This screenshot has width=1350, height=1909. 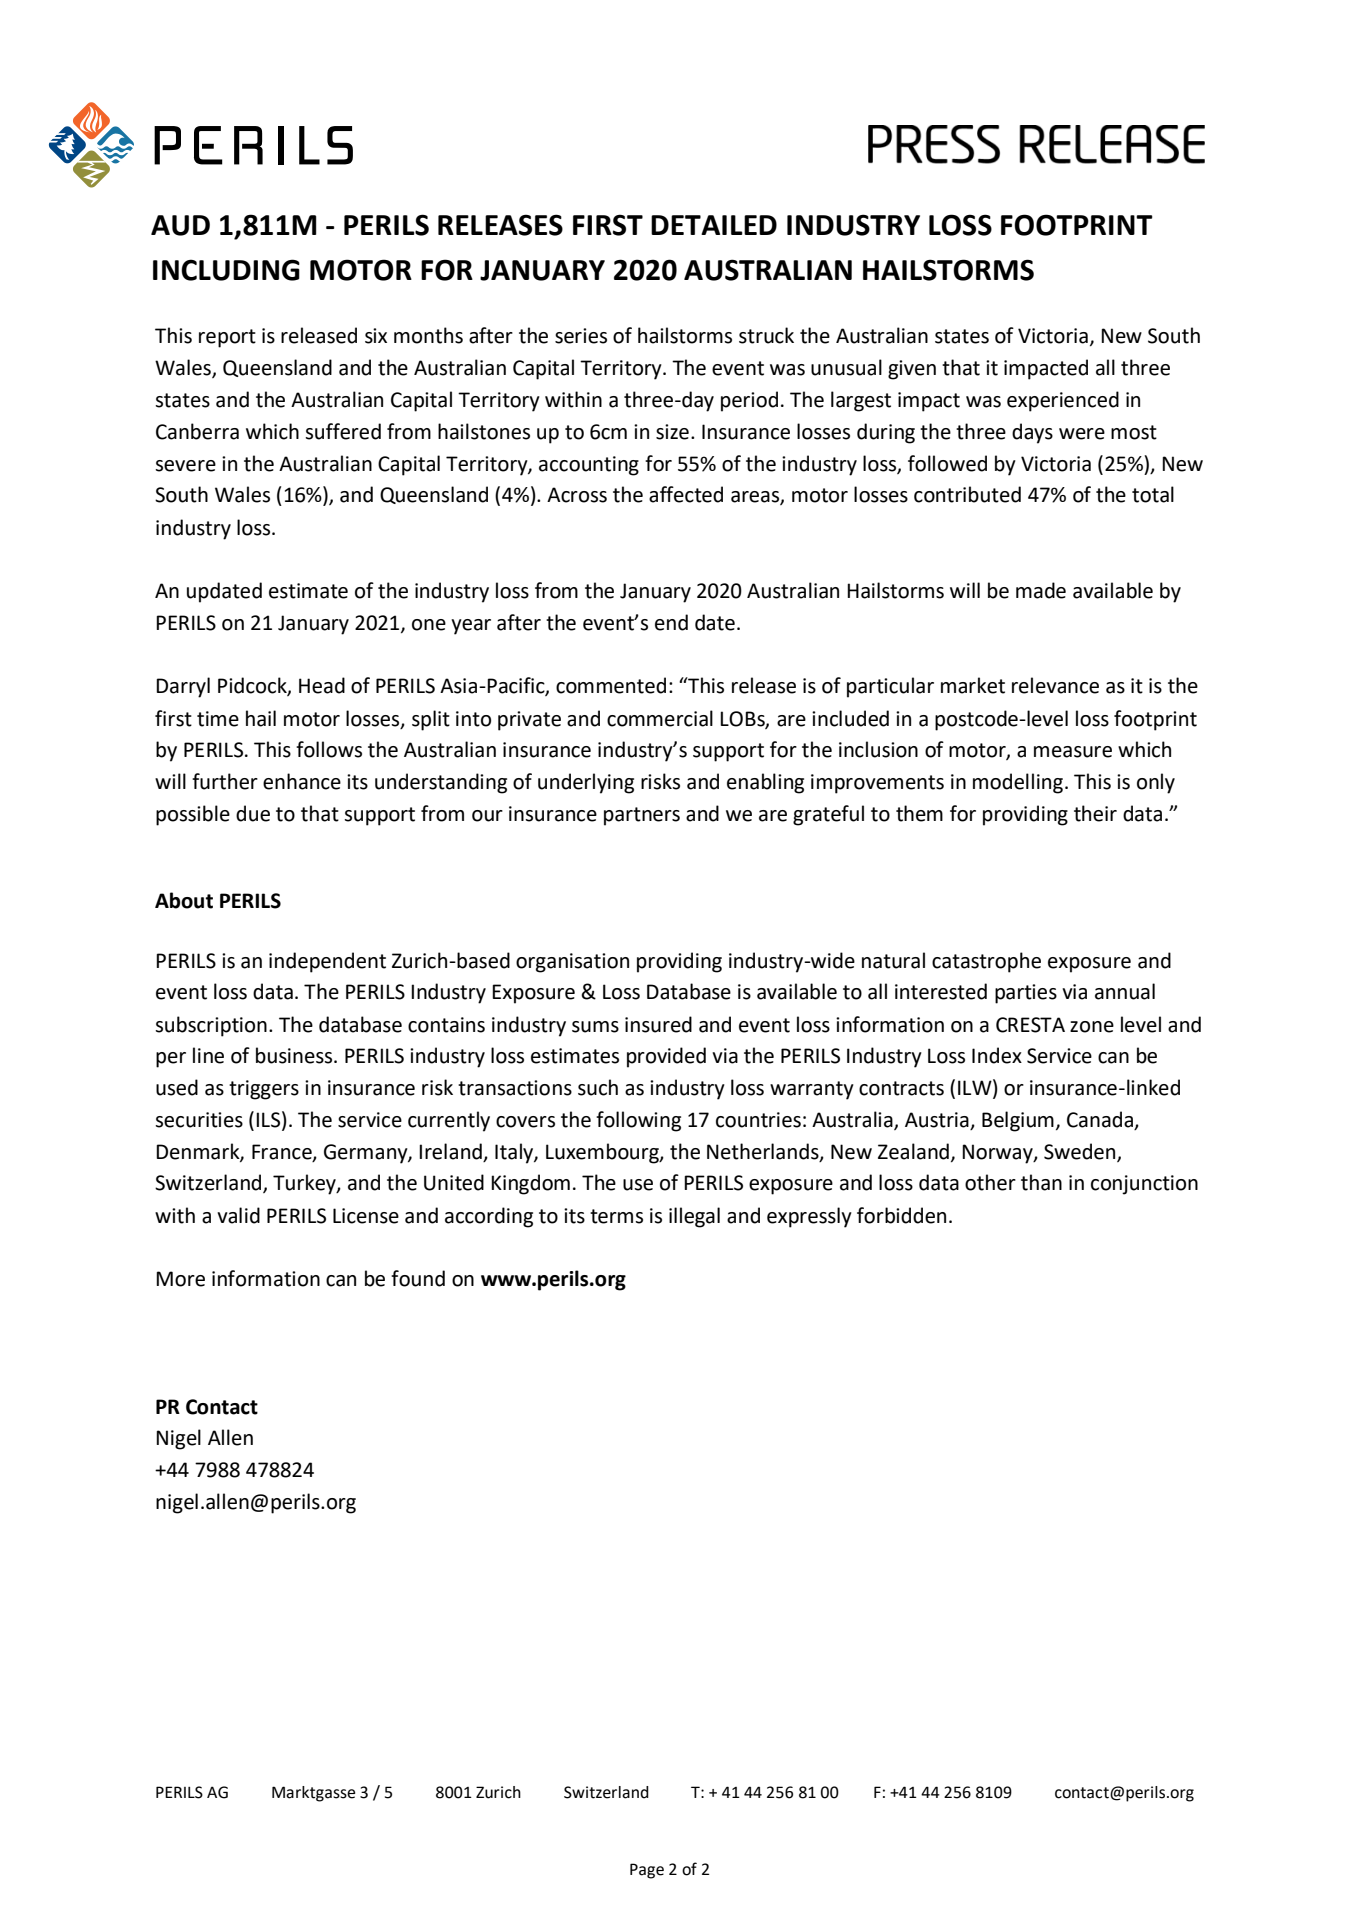 I want to click on forbidden, so click(x=901, y=1215).
